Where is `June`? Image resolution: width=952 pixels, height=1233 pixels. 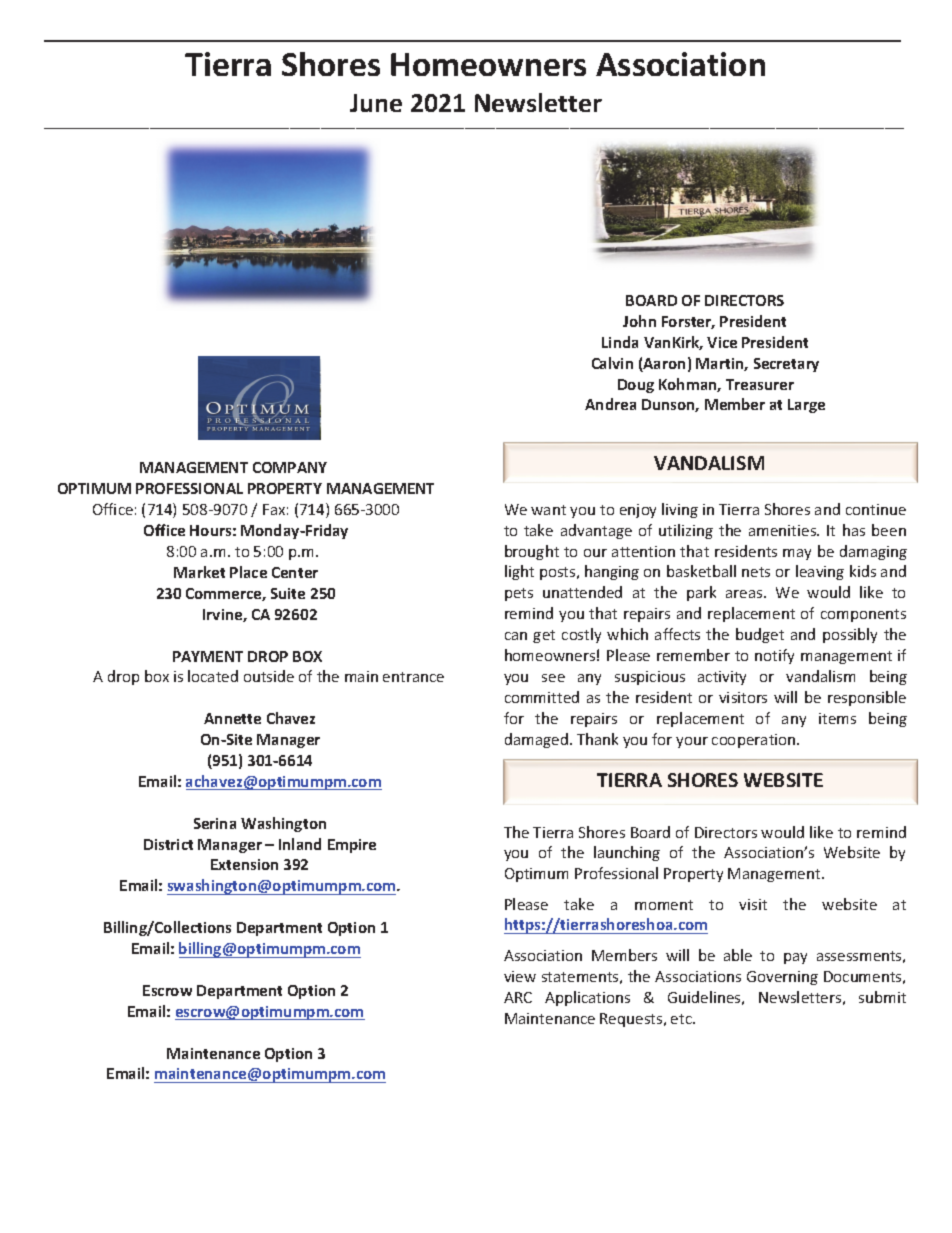 June is located at coordinates (376, 103).
